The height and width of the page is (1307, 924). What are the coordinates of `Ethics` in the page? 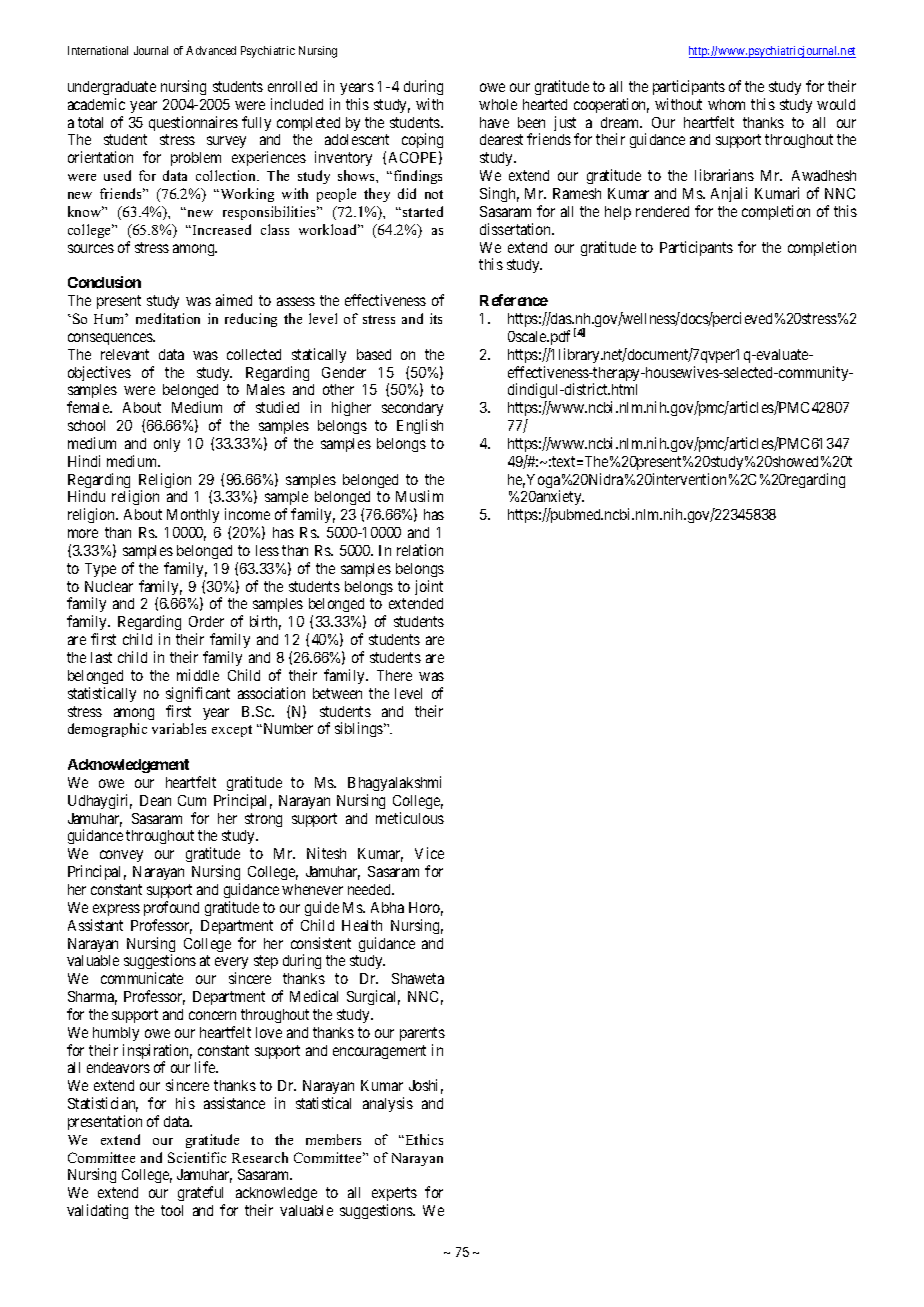 It's located at (423, 1139).
